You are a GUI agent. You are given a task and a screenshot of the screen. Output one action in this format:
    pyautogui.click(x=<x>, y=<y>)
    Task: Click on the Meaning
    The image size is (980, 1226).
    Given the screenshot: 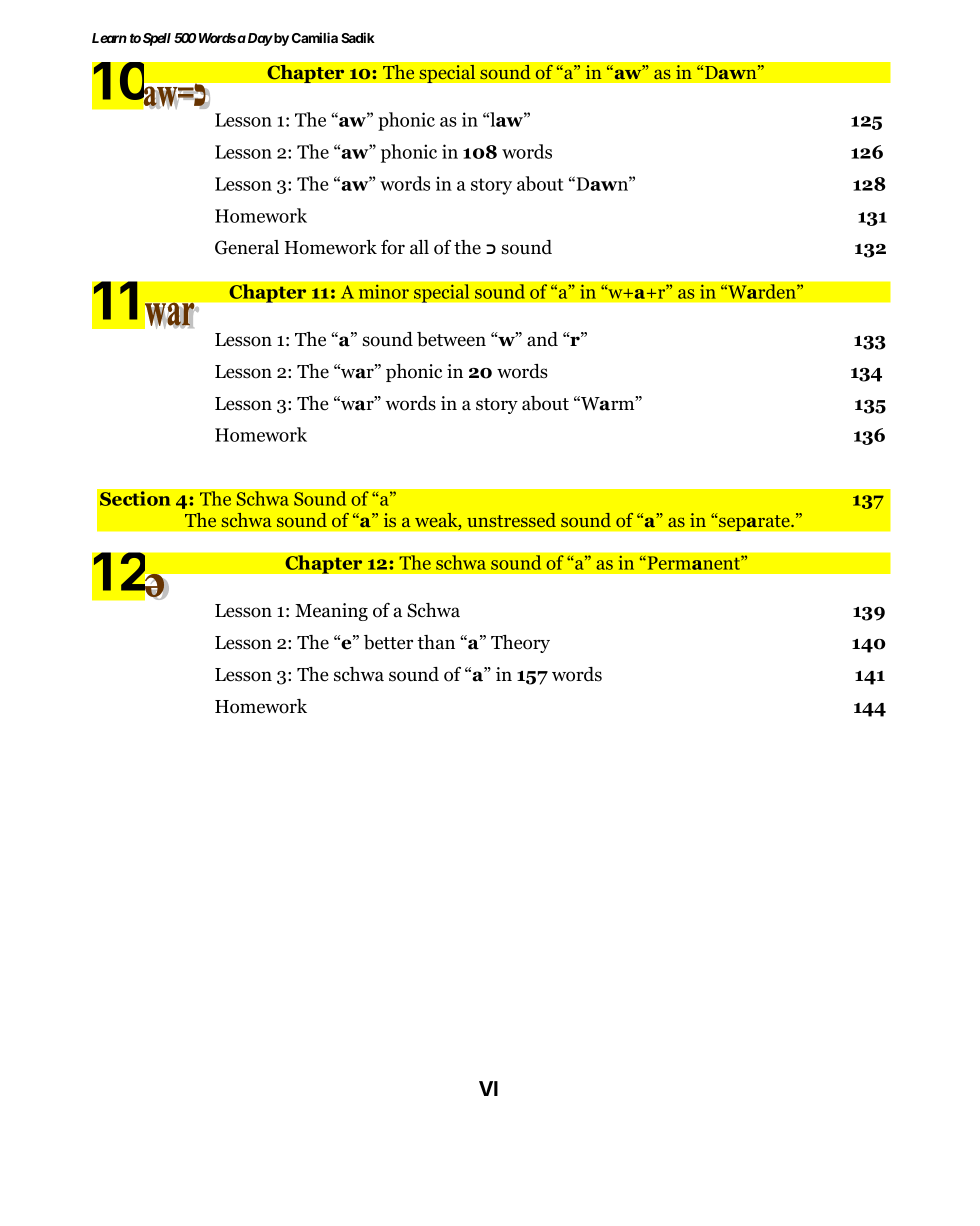 What is the action you would take?
    pyautogui.click(x=331, y=612)
